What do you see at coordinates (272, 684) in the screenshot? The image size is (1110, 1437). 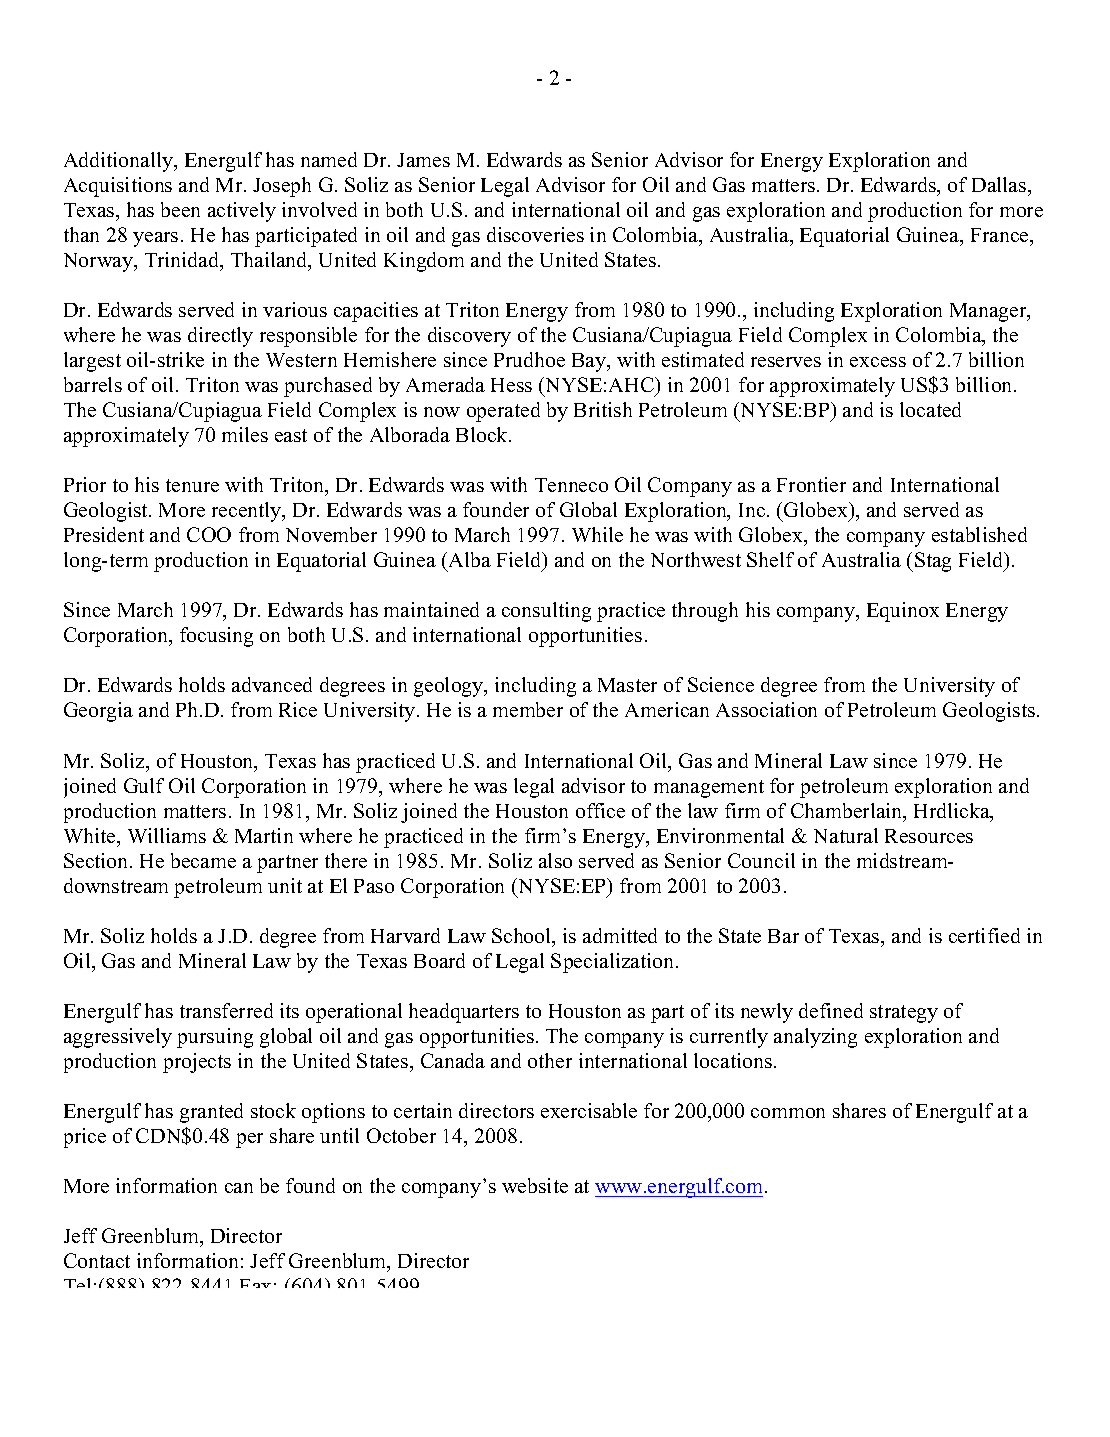 I see `advanced` at bounding box center [272, 684].
